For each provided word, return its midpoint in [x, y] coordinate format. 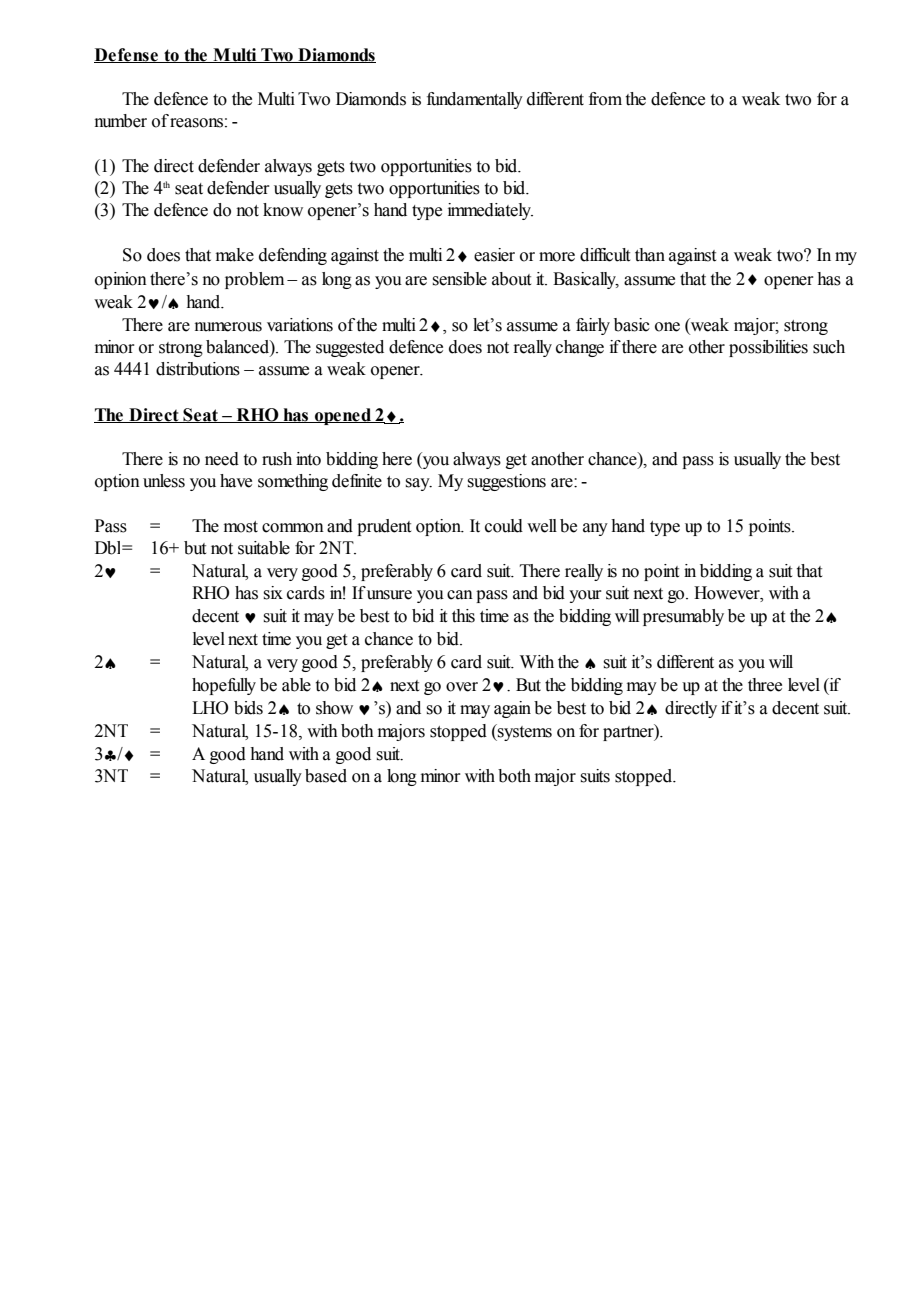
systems [524, 732]
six [273, 593]
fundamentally [475, 100]
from [605, 99]
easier [494, 255]
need [222, 459]
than [650, 255]
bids [248, 708]
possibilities [768, 348]
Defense [127, 55]
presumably [683, 617]
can [460, 595]
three [765, 685]
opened [343, 416]
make [235, 255]
